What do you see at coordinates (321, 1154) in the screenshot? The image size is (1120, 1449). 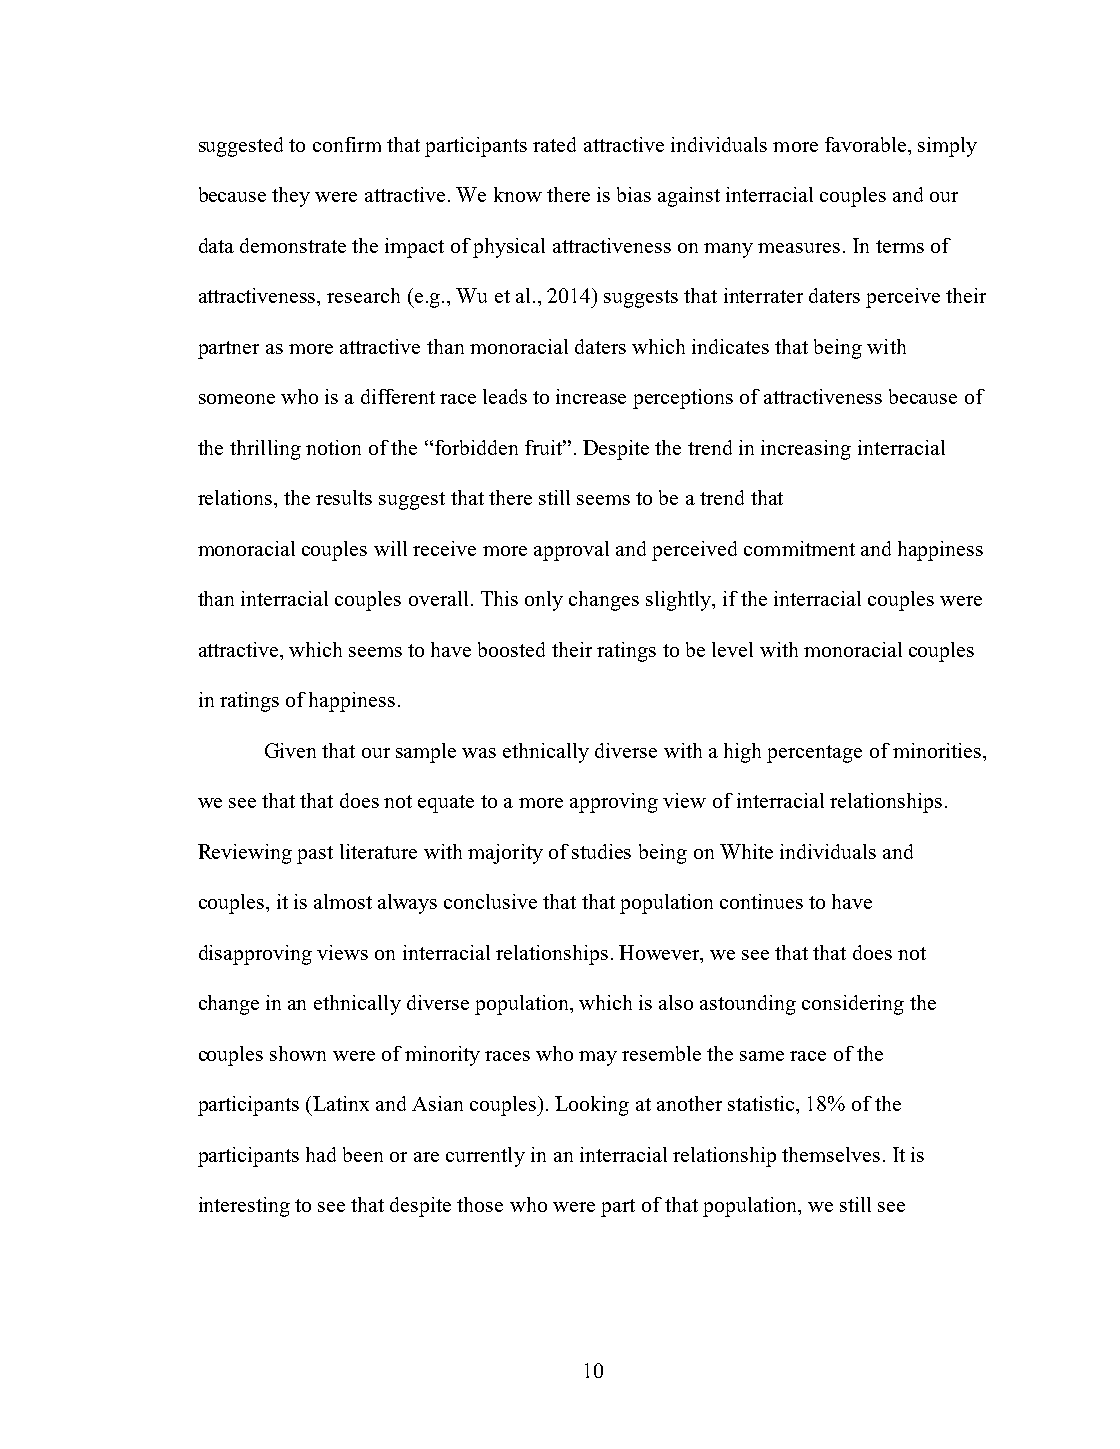 I see `had` at bounding box center [321, 1154].
